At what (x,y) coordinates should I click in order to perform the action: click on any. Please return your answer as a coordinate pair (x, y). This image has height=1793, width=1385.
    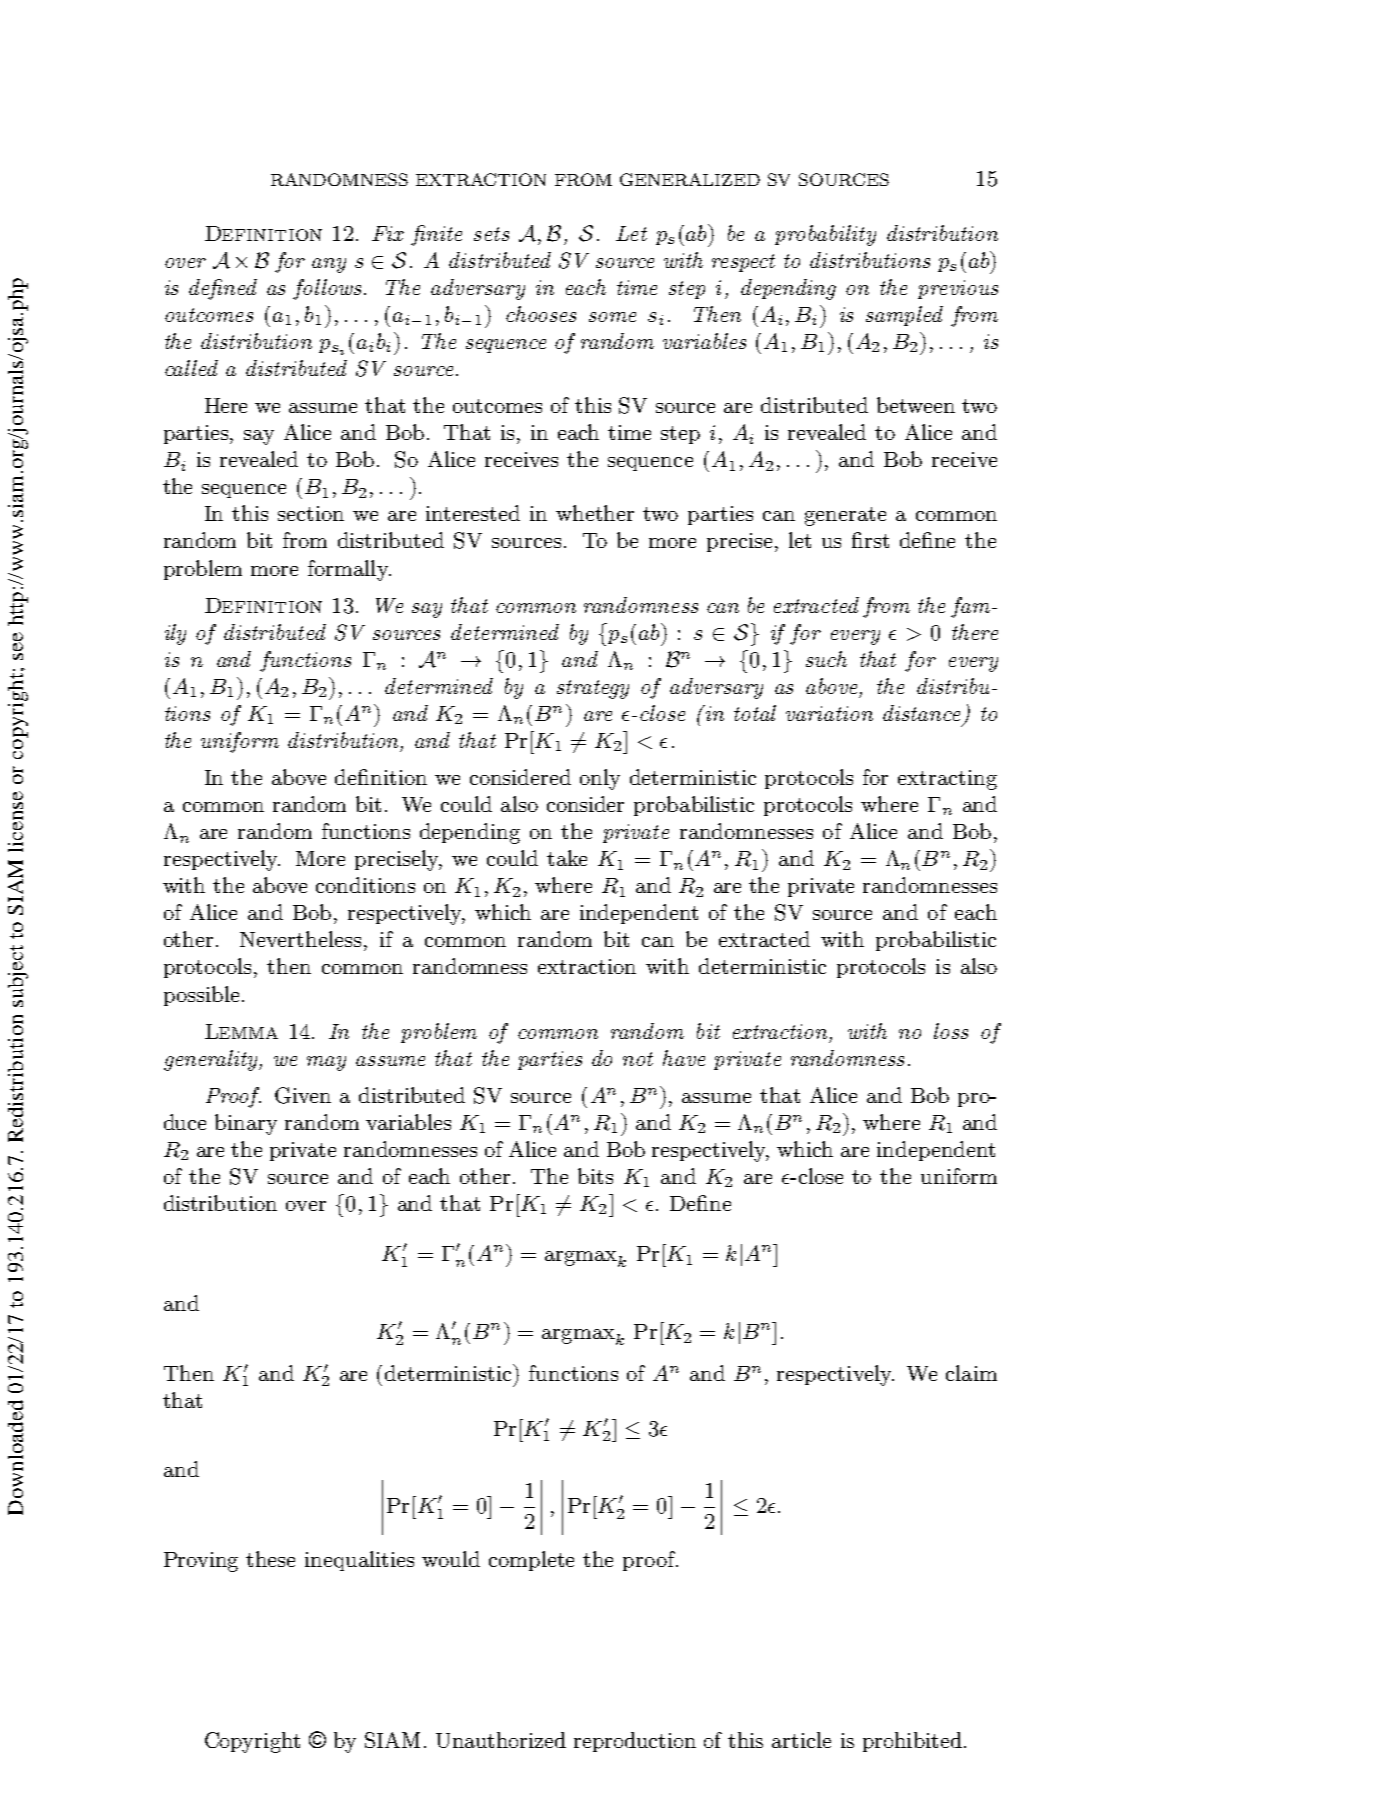
    Looking at the image, I should click on (329, 265).
